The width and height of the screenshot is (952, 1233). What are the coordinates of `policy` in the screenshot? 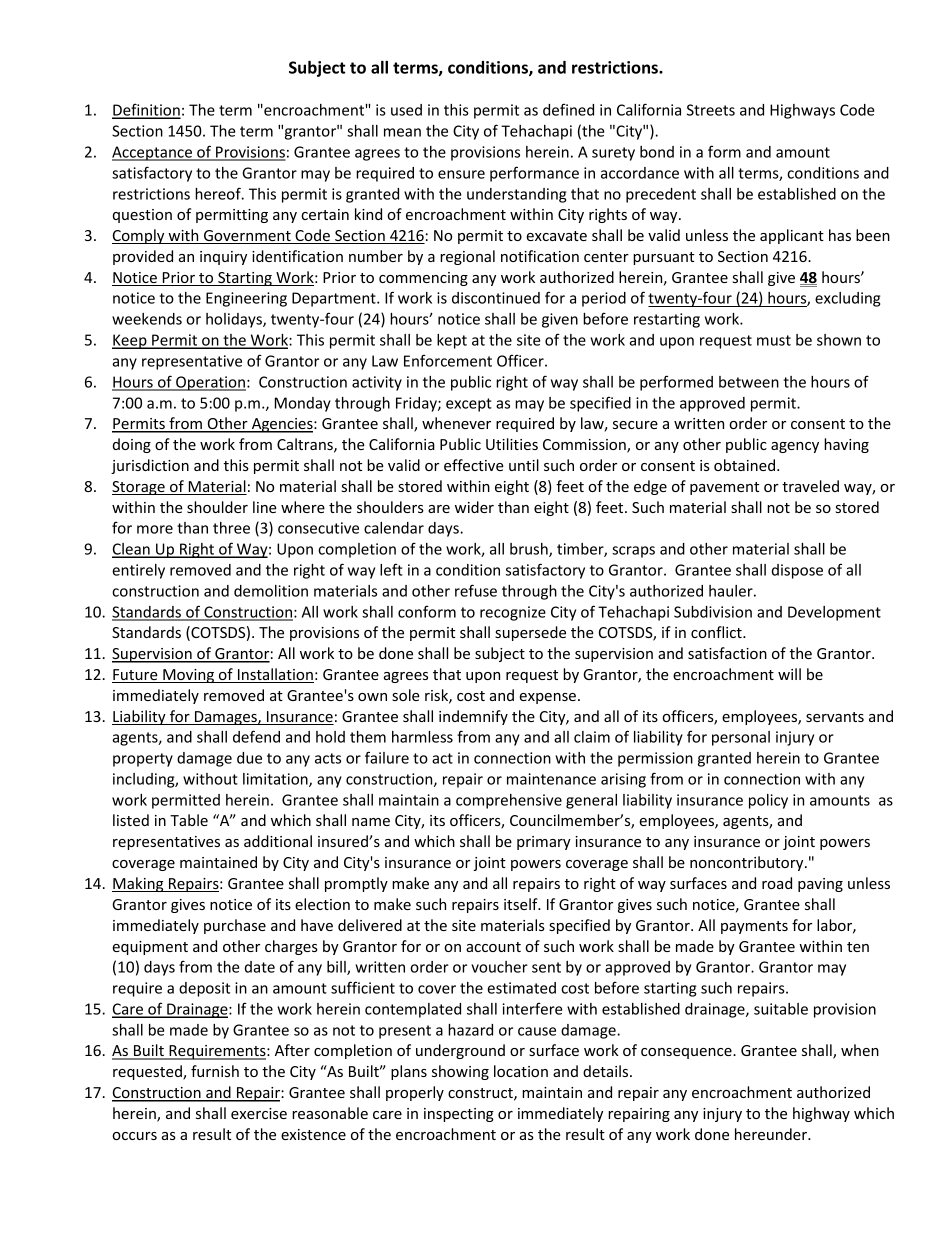 It's located at (768, 801).
